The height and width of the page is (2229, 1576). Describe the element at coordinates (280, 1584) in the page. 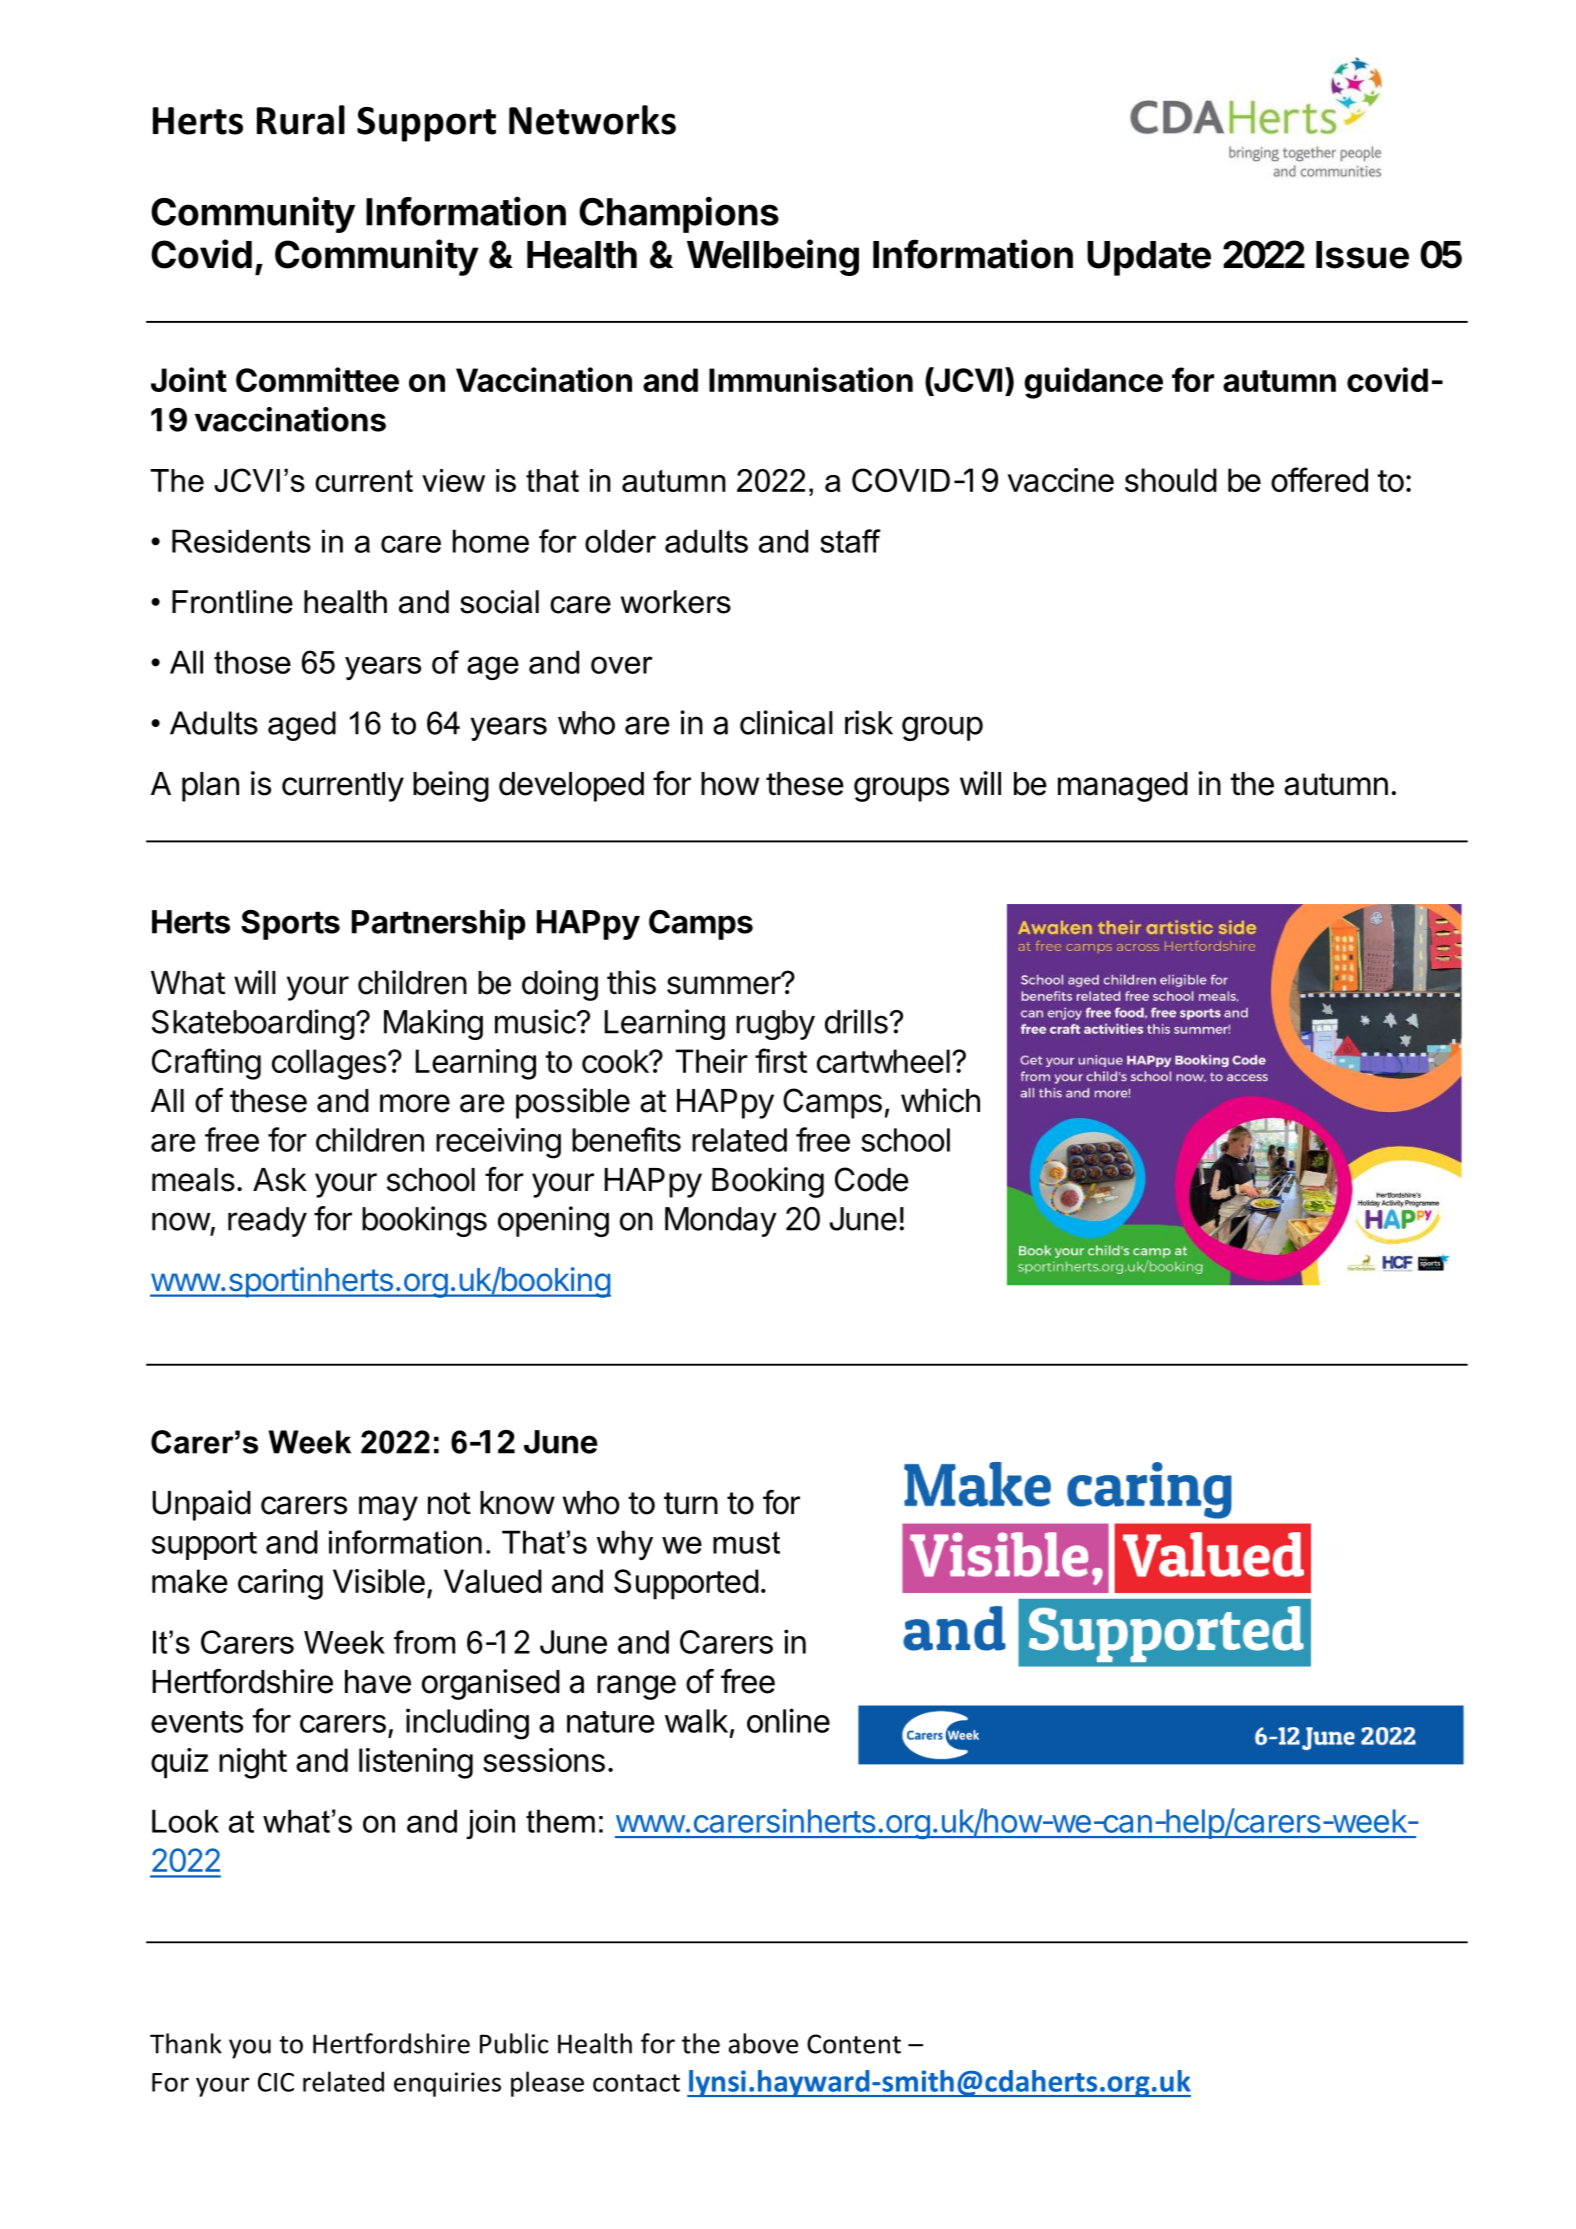

I see `caring` at that location.
